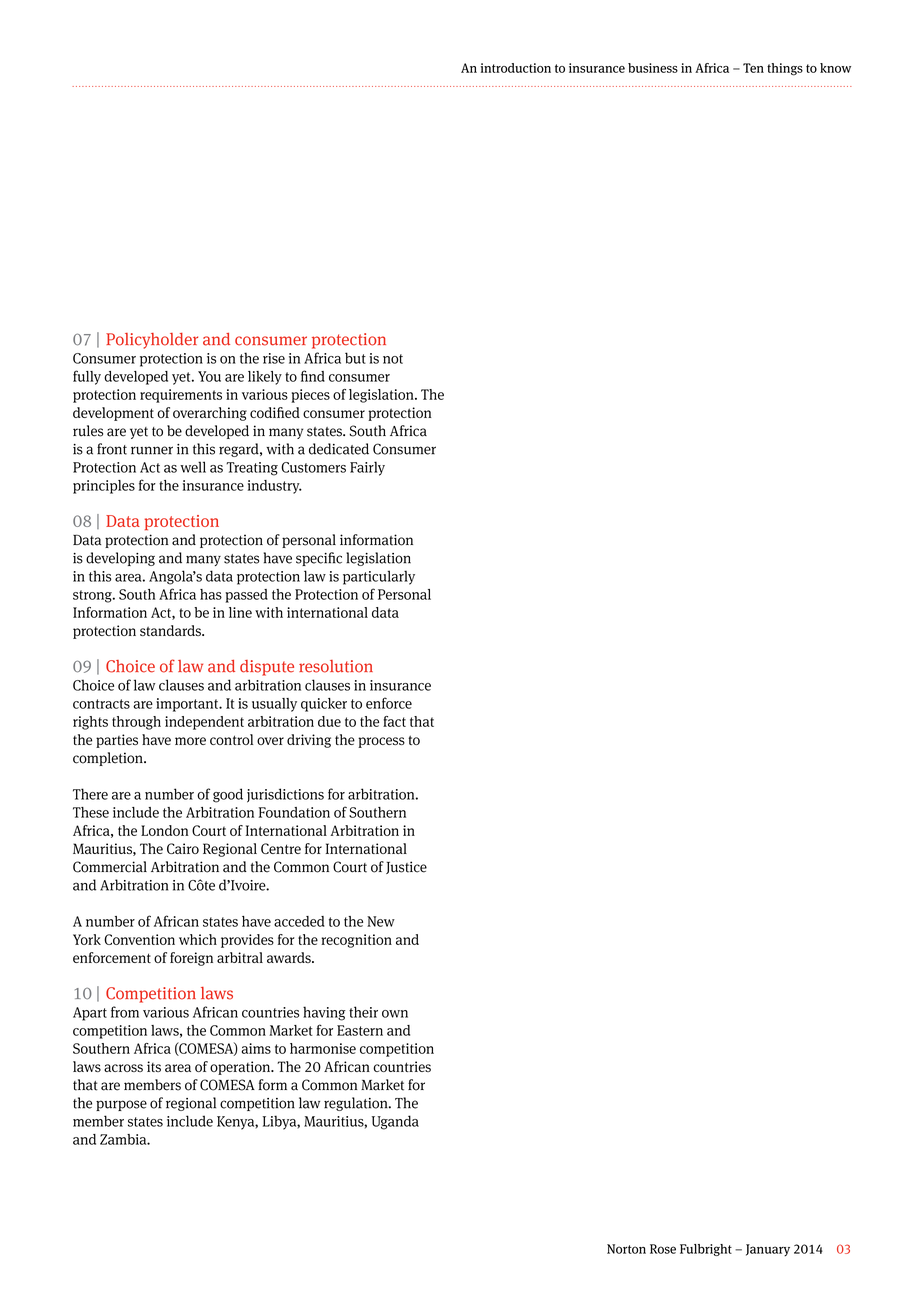 Image resolution: width=924 pixels, height=1308 pixels. What do you see at coordinates (171, 630) in the document?
I see `standards` at bounding box center [171, 630].
